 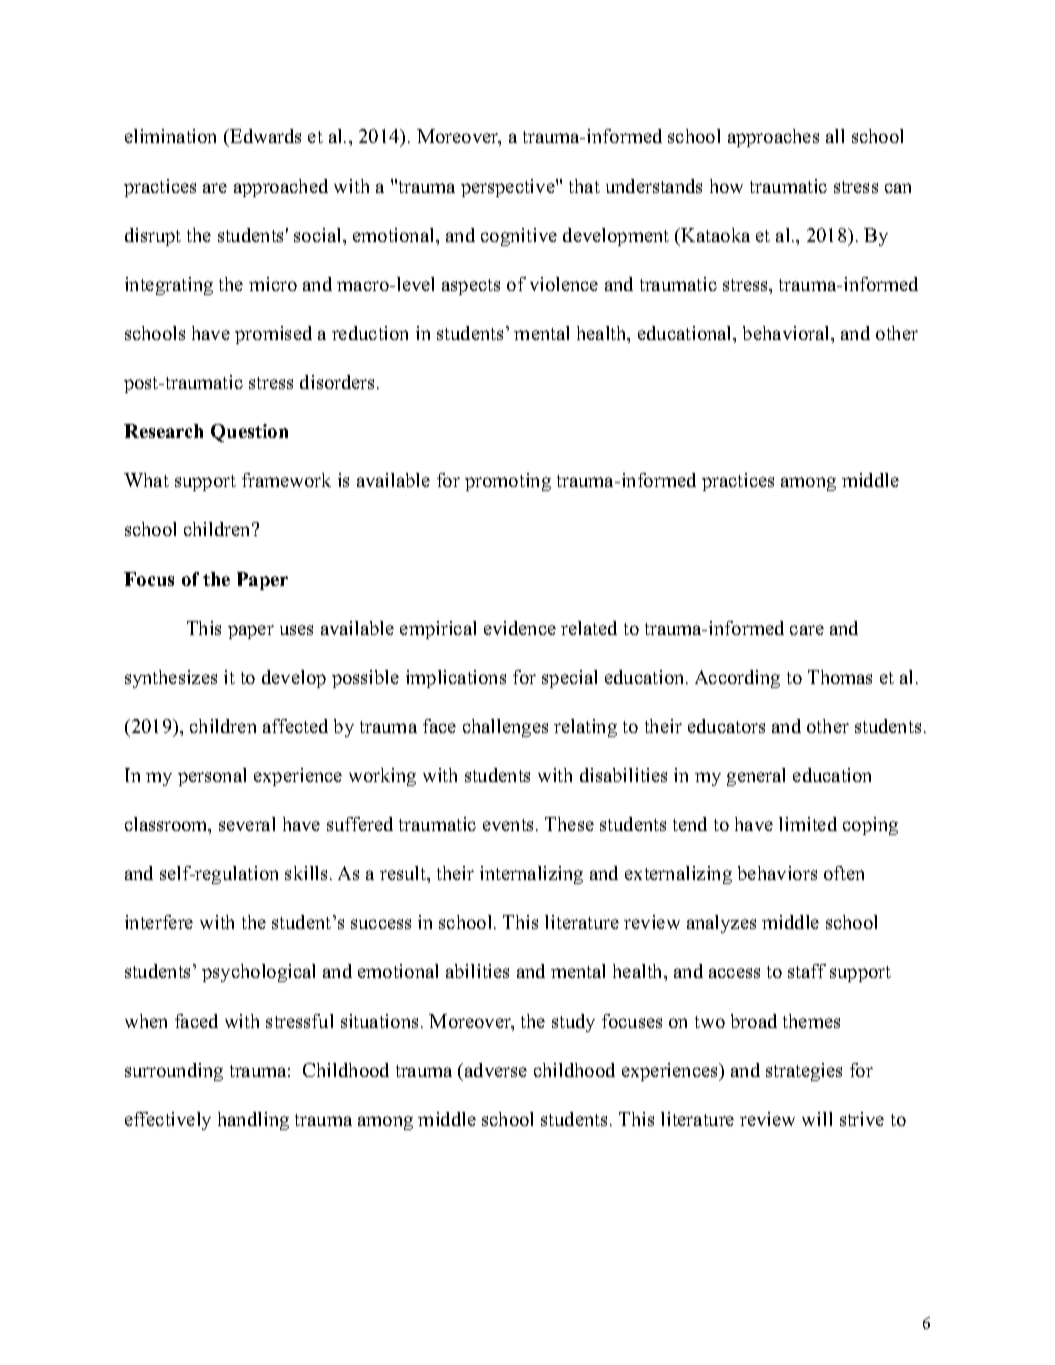 I want to click on care, so click(x=807, y=630).
